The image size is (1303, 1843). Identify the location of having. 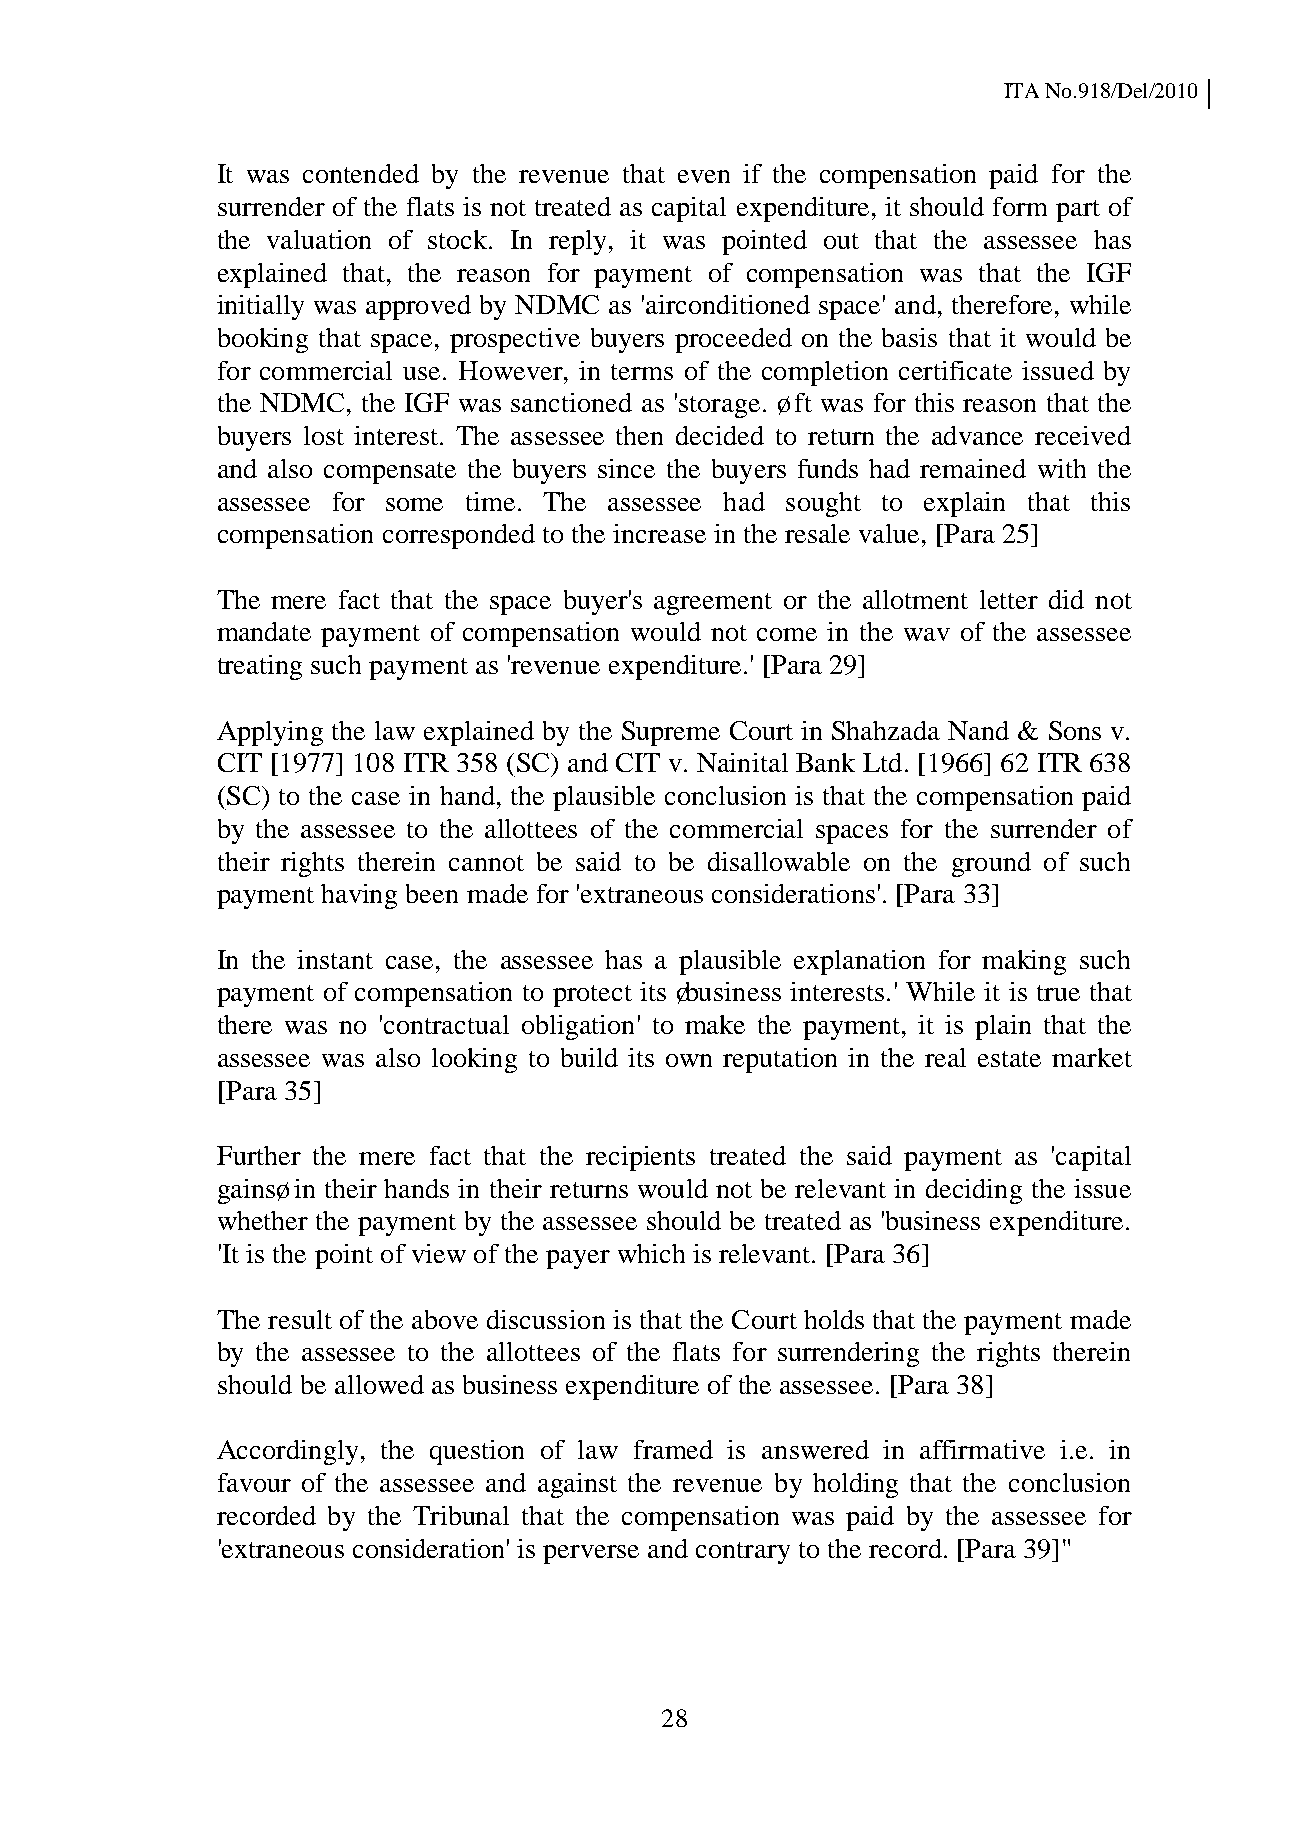
(359, 896).
